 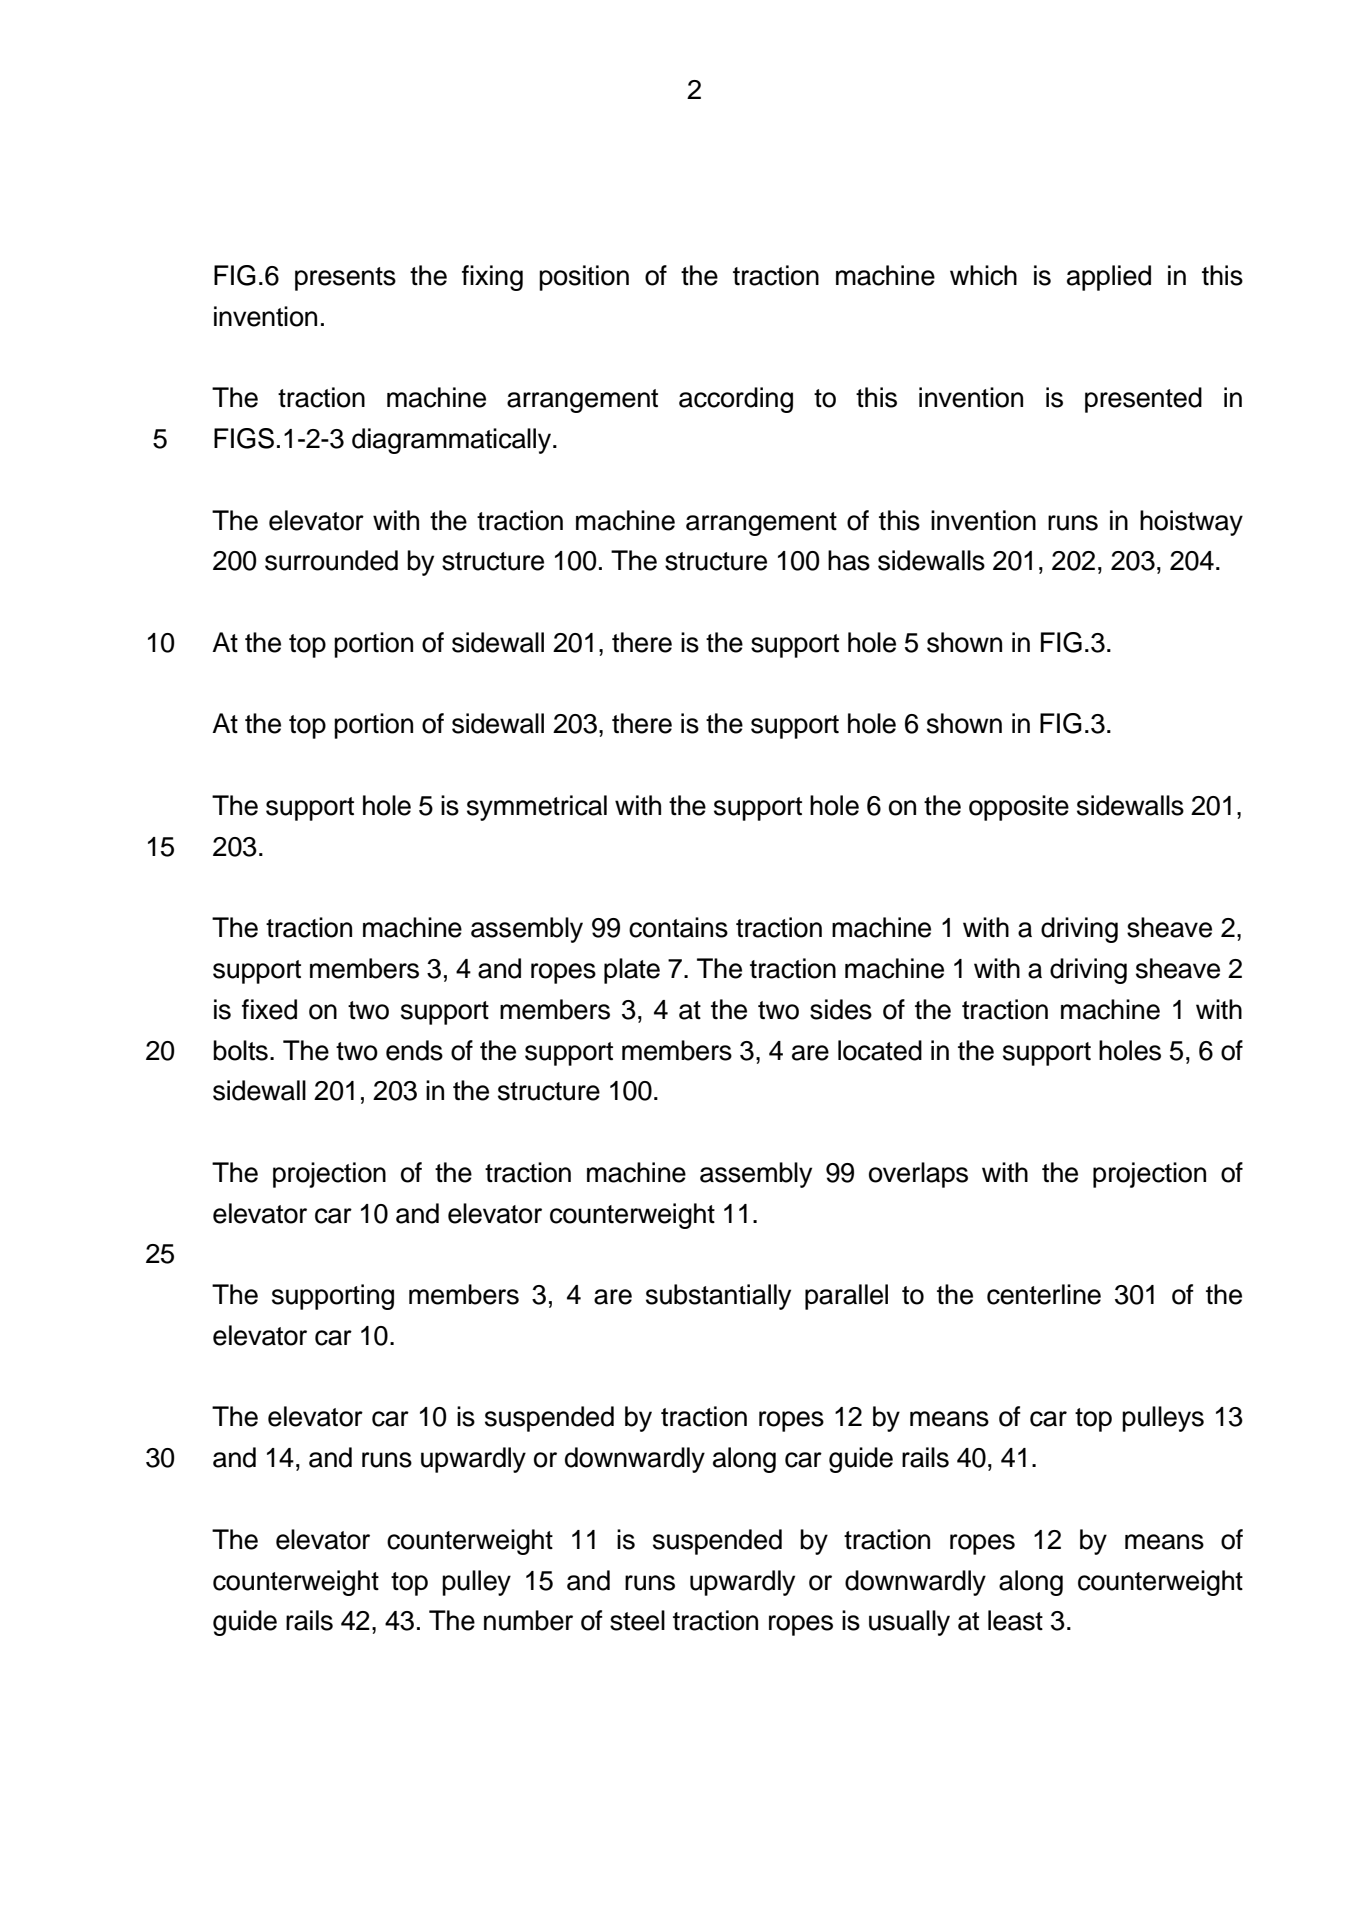 I want to click on least, so click(x=1015, y=1620).
